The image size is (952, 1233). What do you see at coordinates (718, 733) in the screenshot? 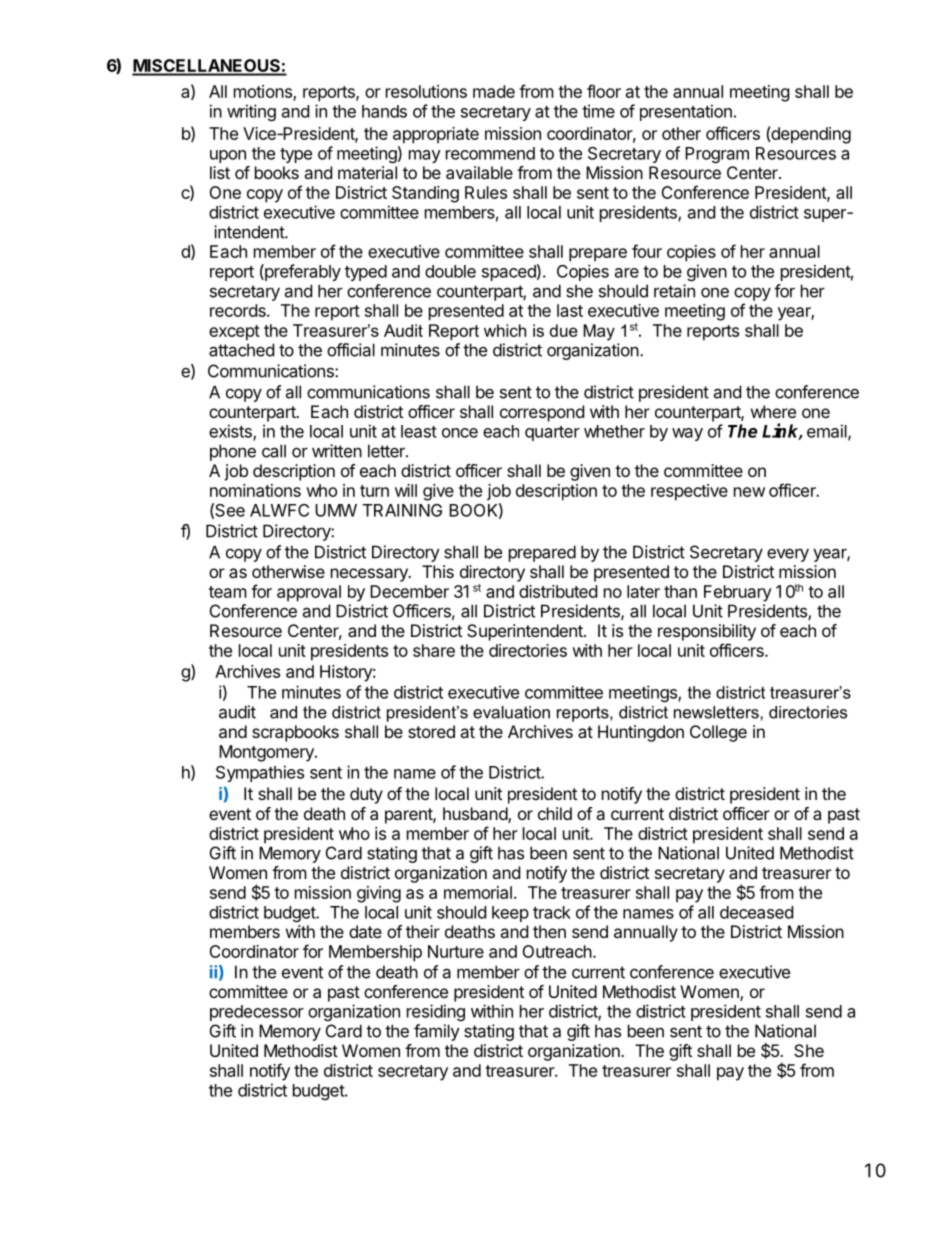
I see `College` at bounding box center [718, 733].
